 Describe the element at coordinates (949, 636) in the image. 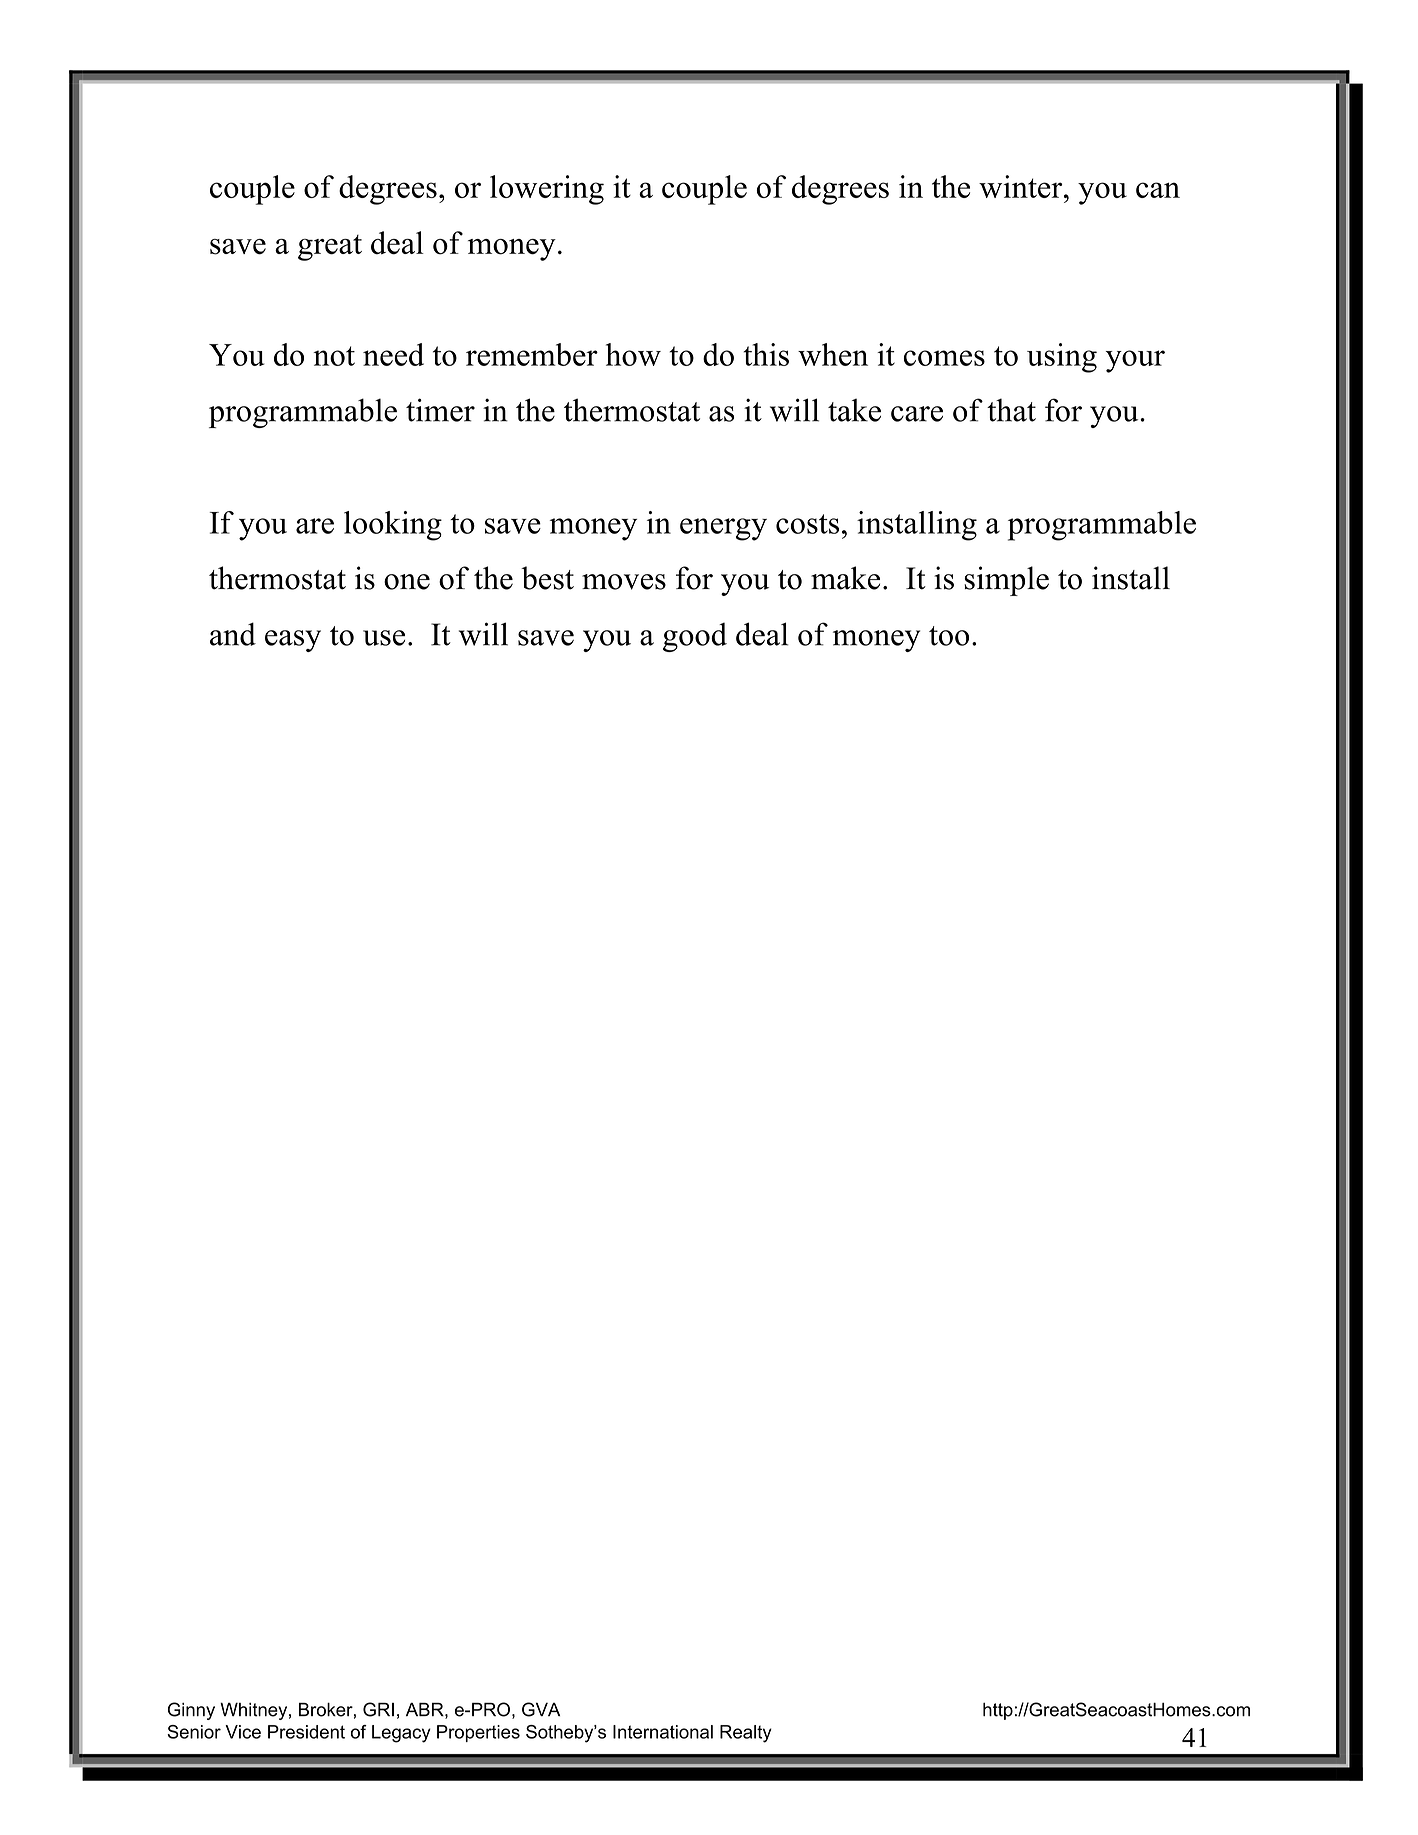

I see `too` at that location.
